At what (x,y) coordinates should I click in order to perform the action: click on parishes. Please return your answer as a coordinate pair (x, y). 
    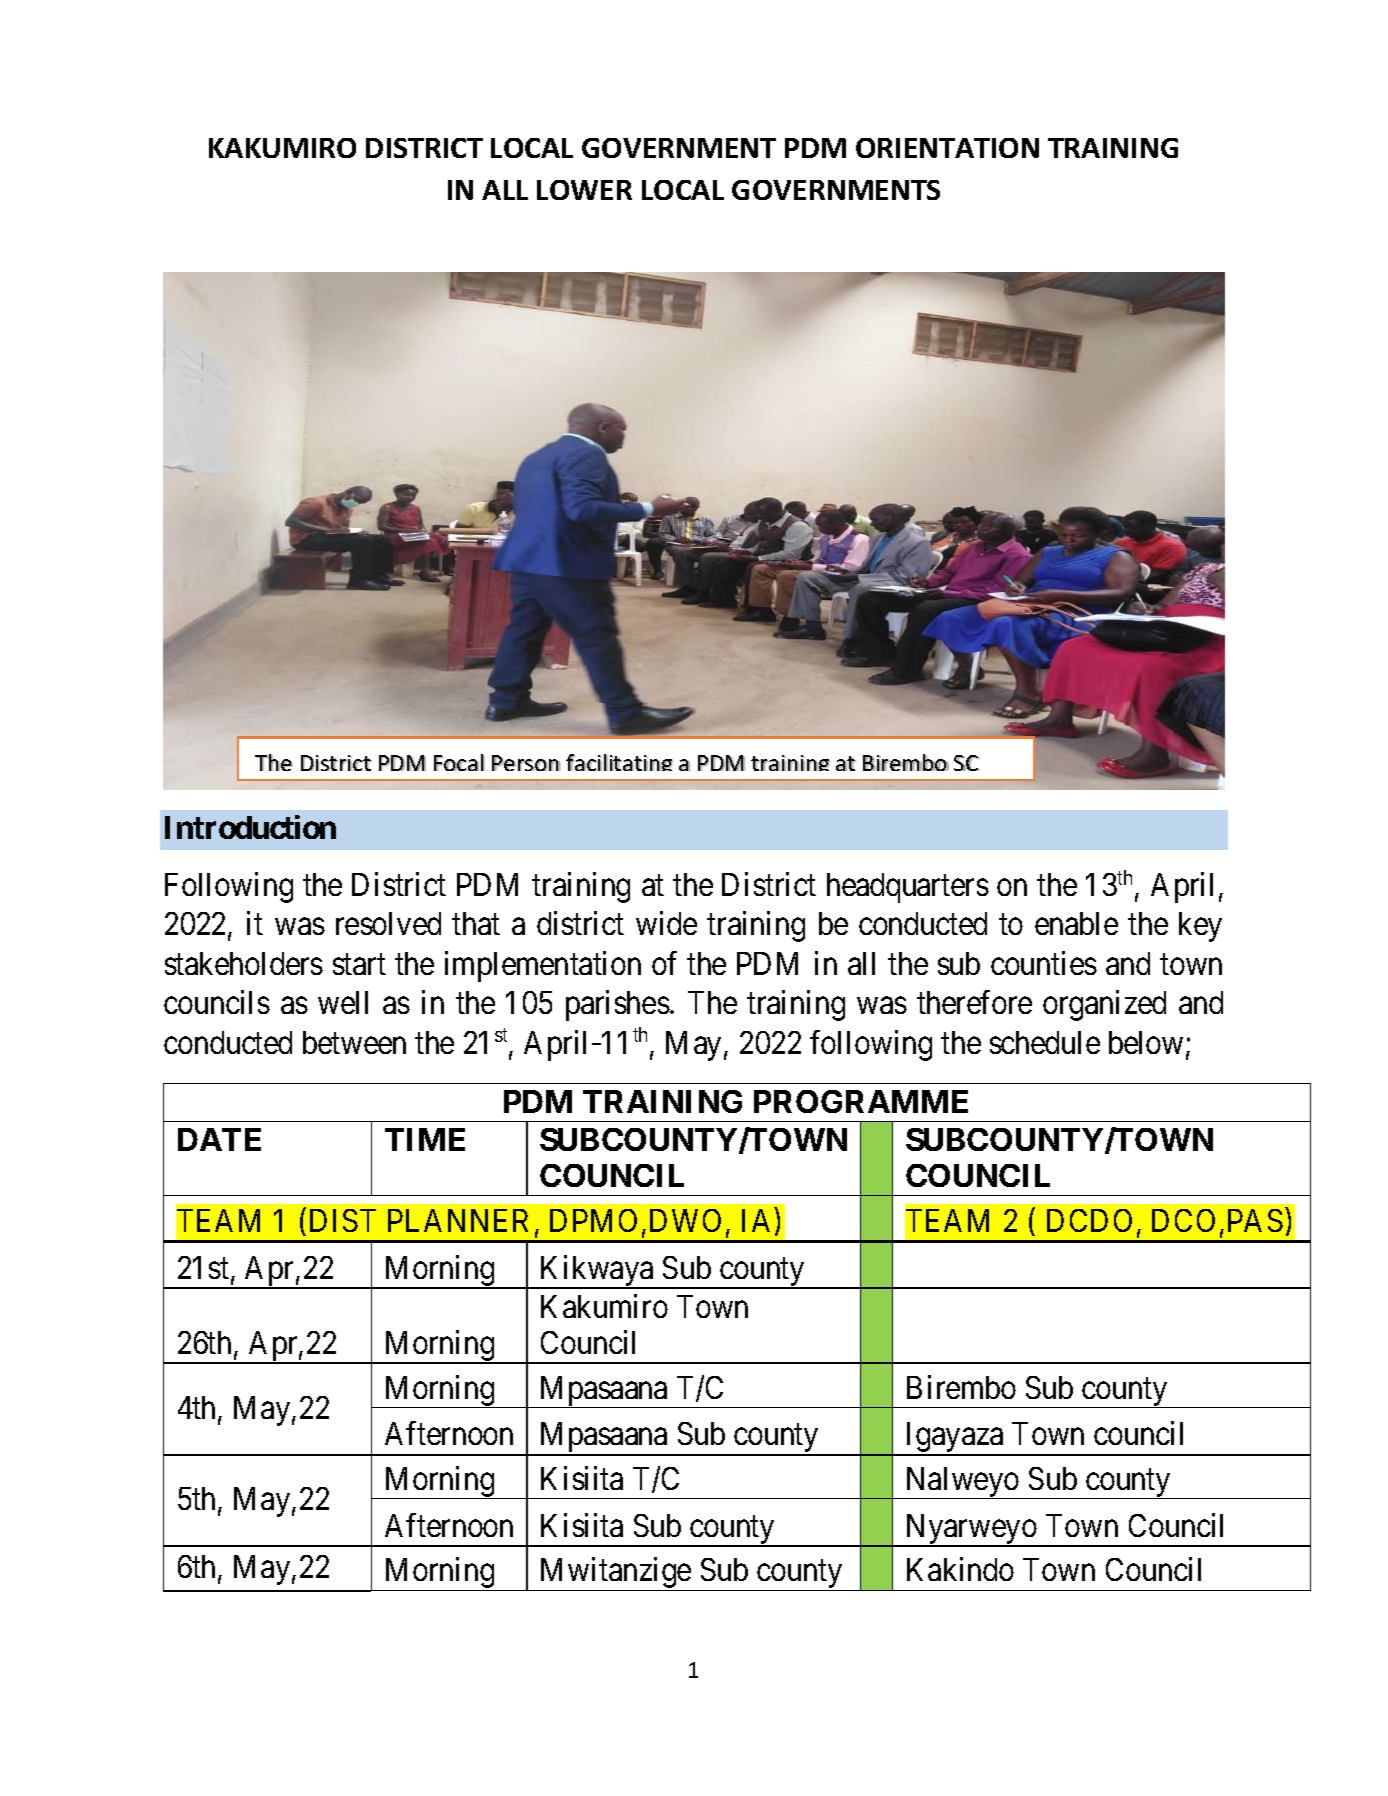
    Looking at the image, I should click on (618, 1006).
